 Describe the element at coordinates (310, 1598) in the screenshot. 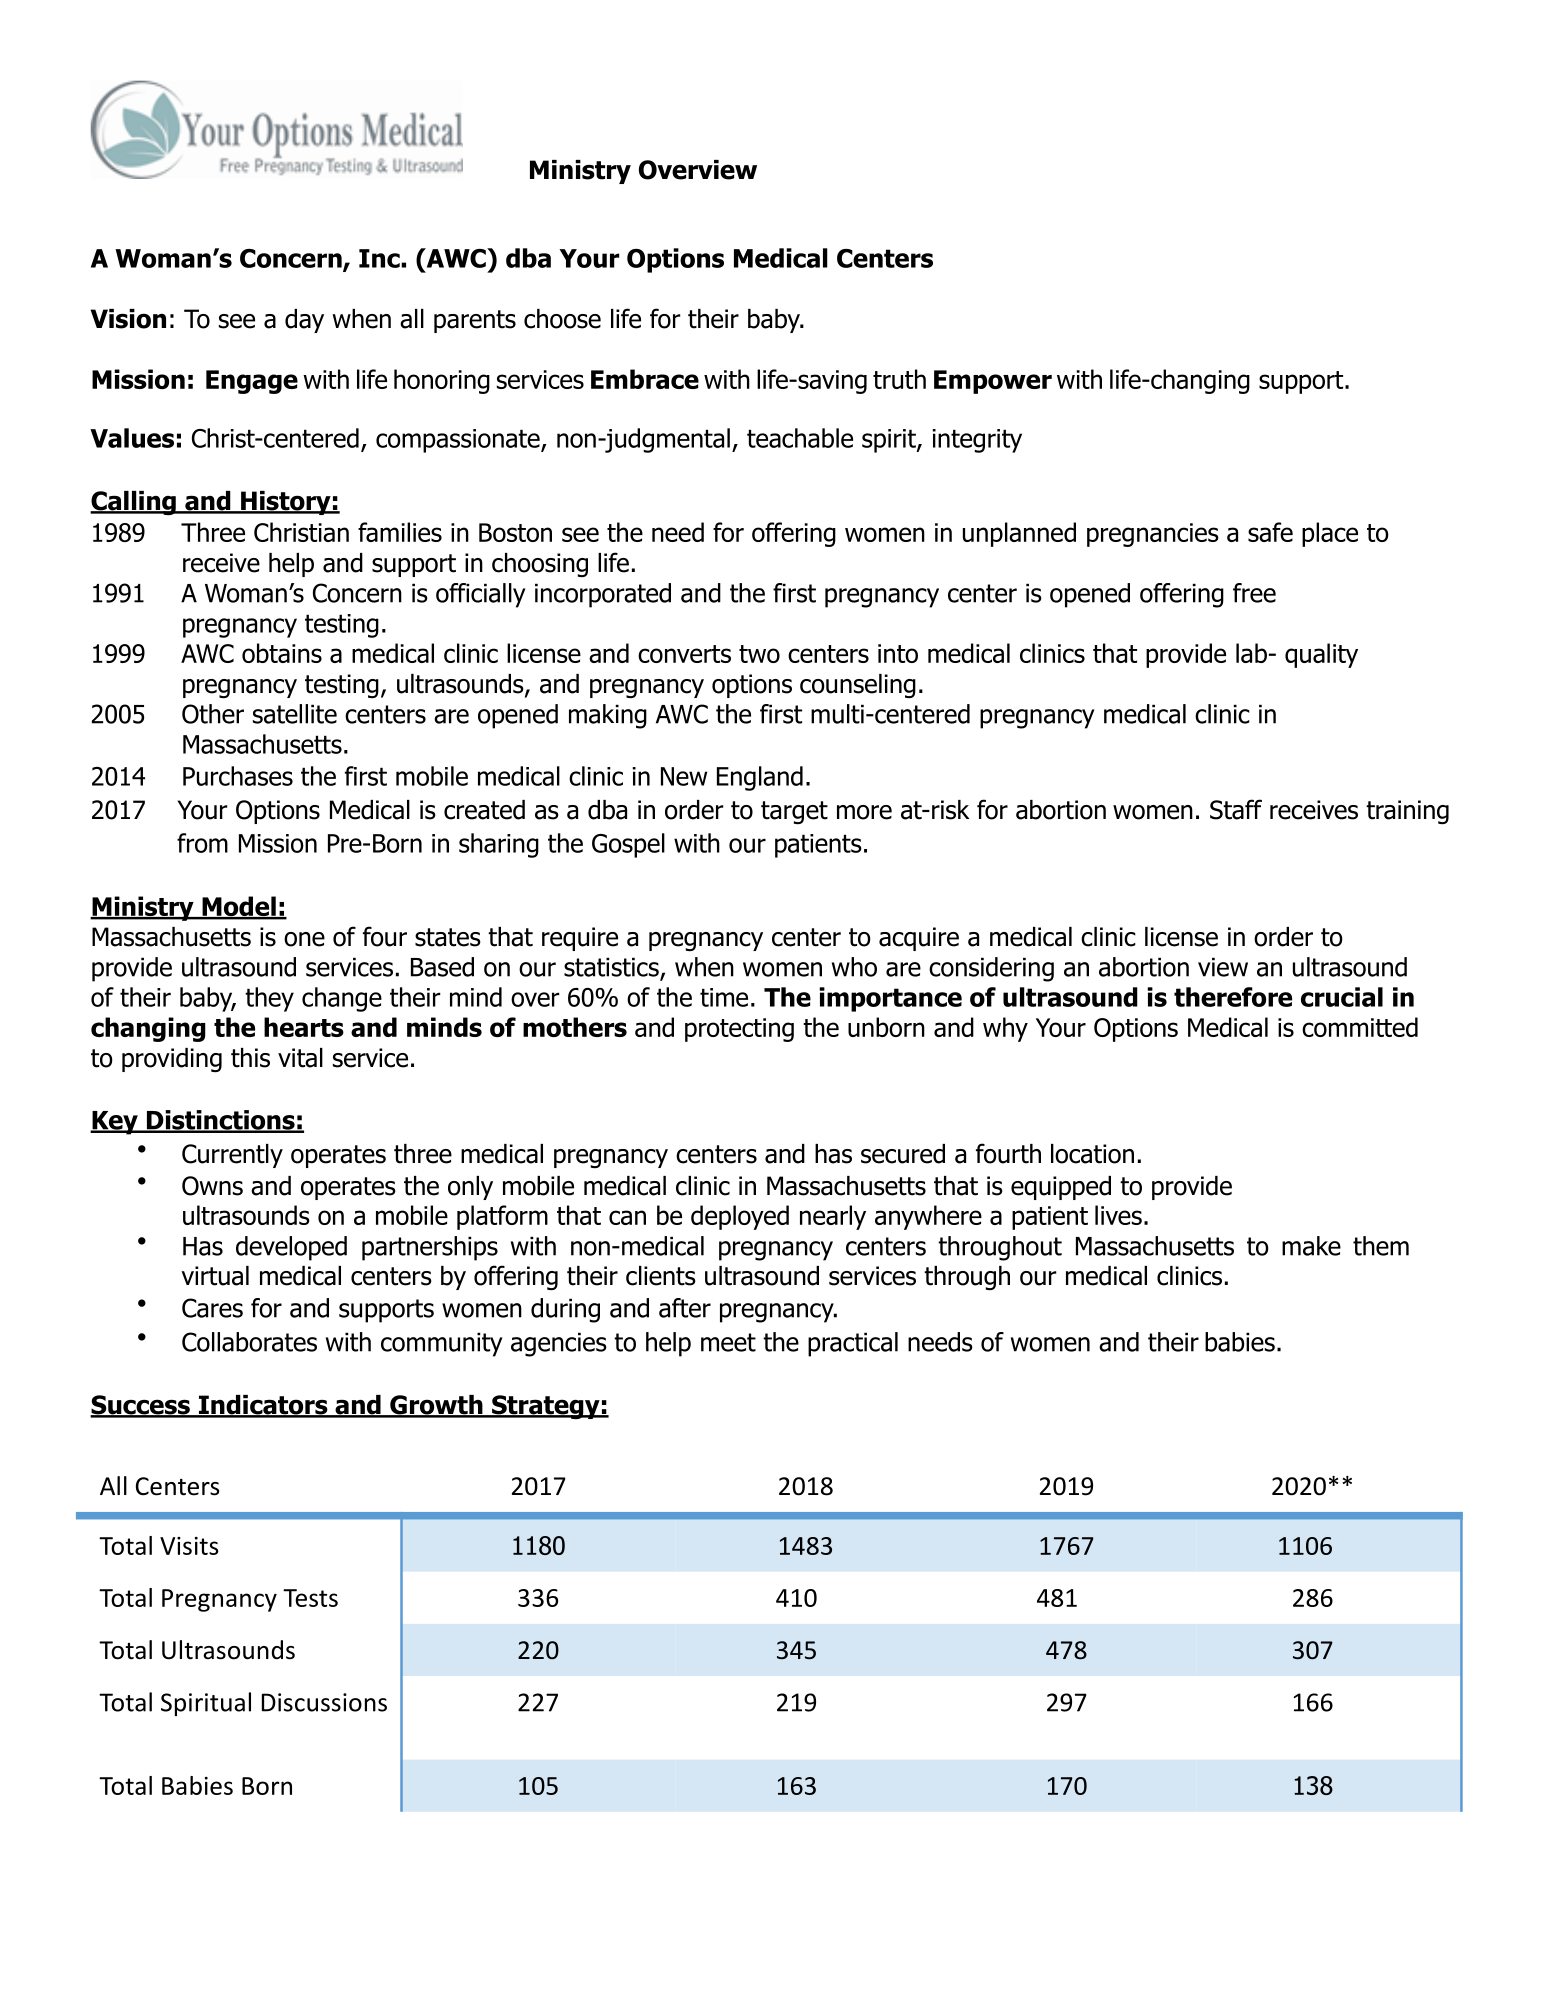

I see `Tests` at that location.
